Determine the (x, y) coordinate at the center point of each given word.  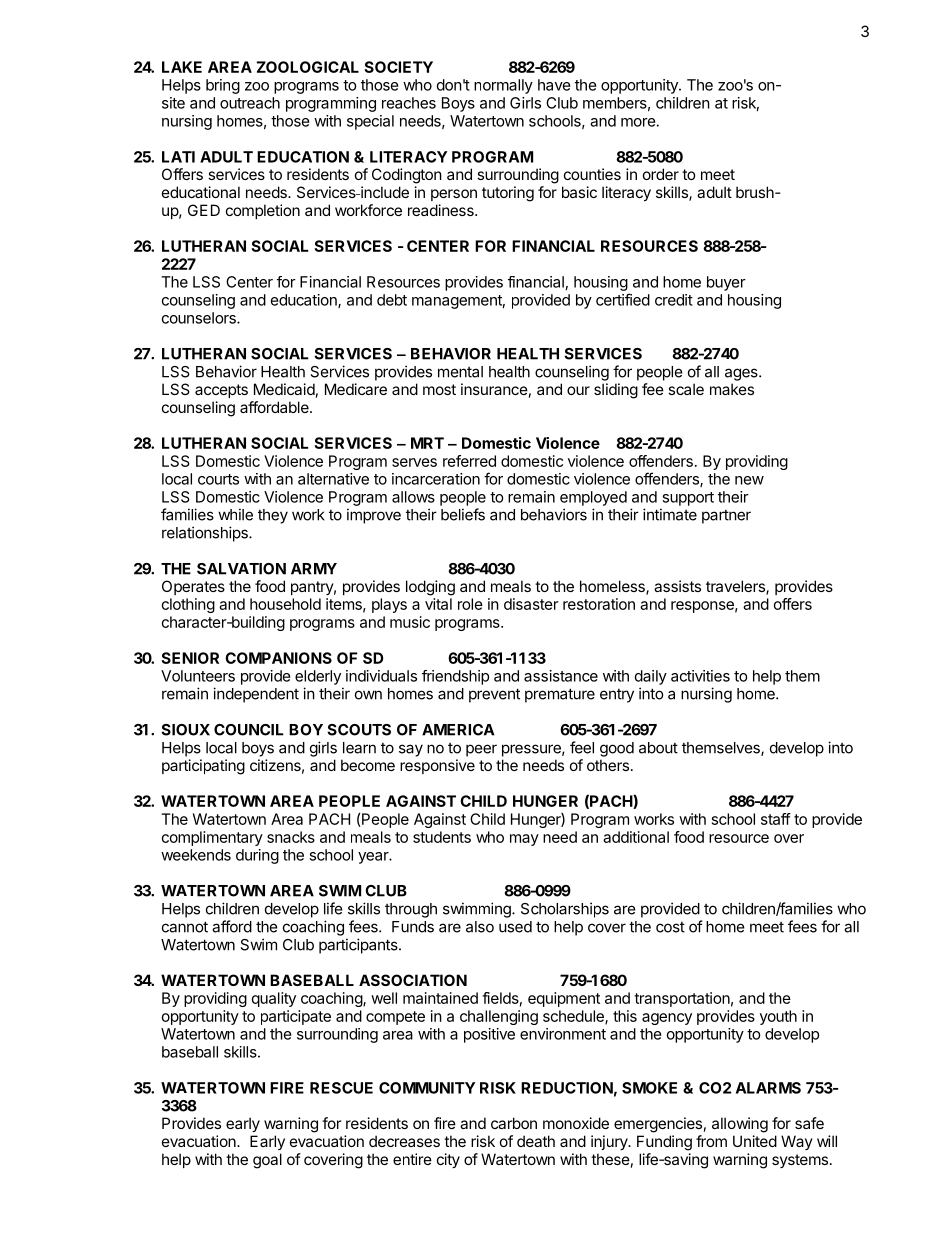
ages (742, 374)
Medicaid (284, 389)
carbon (514, 1123)
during (257, 856)
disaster (531, 604)
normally (503, 86)
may (524, 840)
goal (267, 1161)
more (638, 122)
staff (776, 819)
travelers (736, 587)
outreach (250, 103)
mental (460, 372)
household (285, 604)
